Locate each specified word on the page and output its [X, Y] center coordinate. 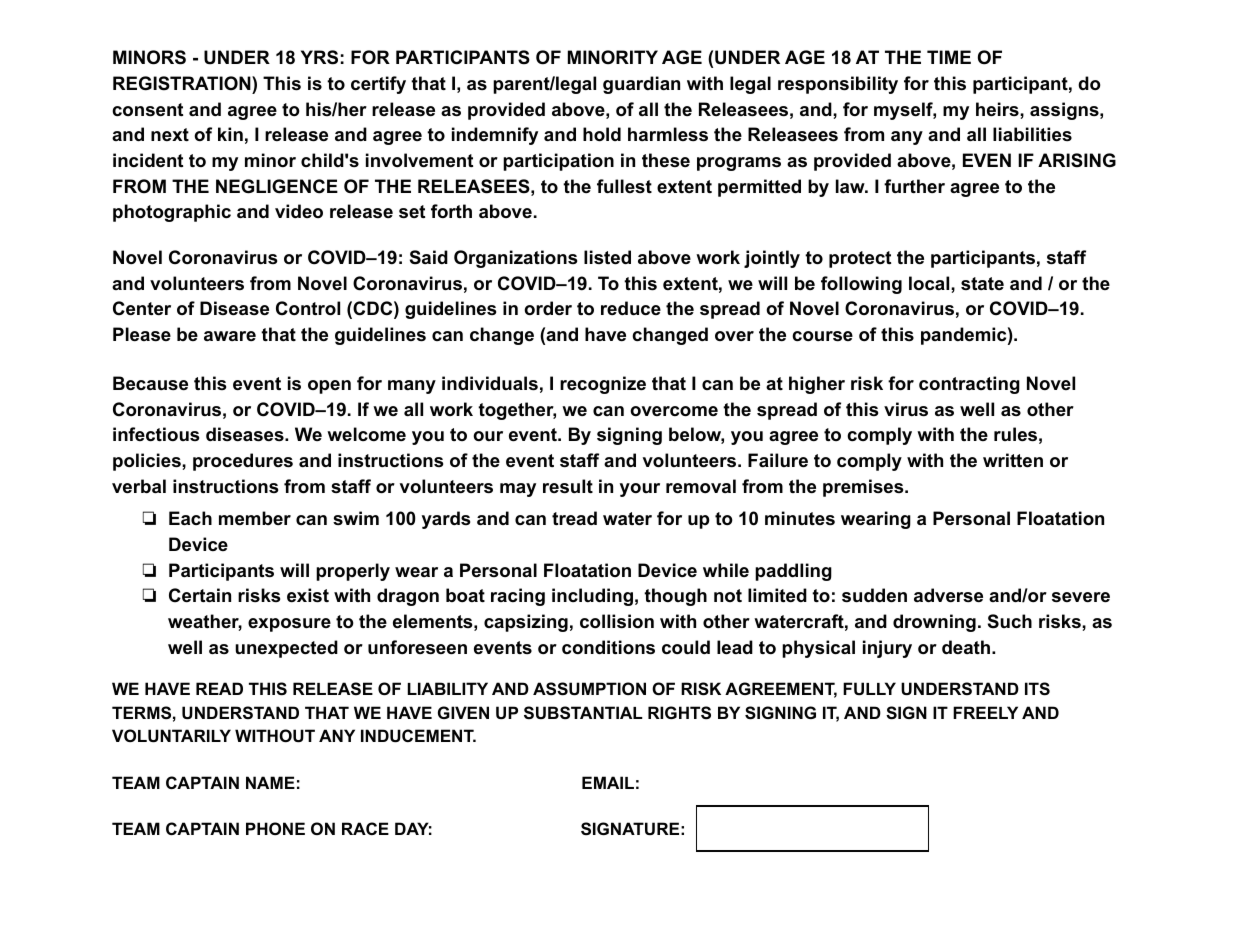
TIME [949, 57]
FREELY [985, 712]
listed [607, 257]
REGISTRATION [183, 83]
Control [308, 308]
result [568, 486]
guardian [641, 85]
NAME [270, 782]
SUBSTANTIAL [583, 713]
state [982, 283]
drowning [934, 623]
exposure [289, 625]
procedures [243, 462]
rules [1015, 434]
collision [617, 621]
